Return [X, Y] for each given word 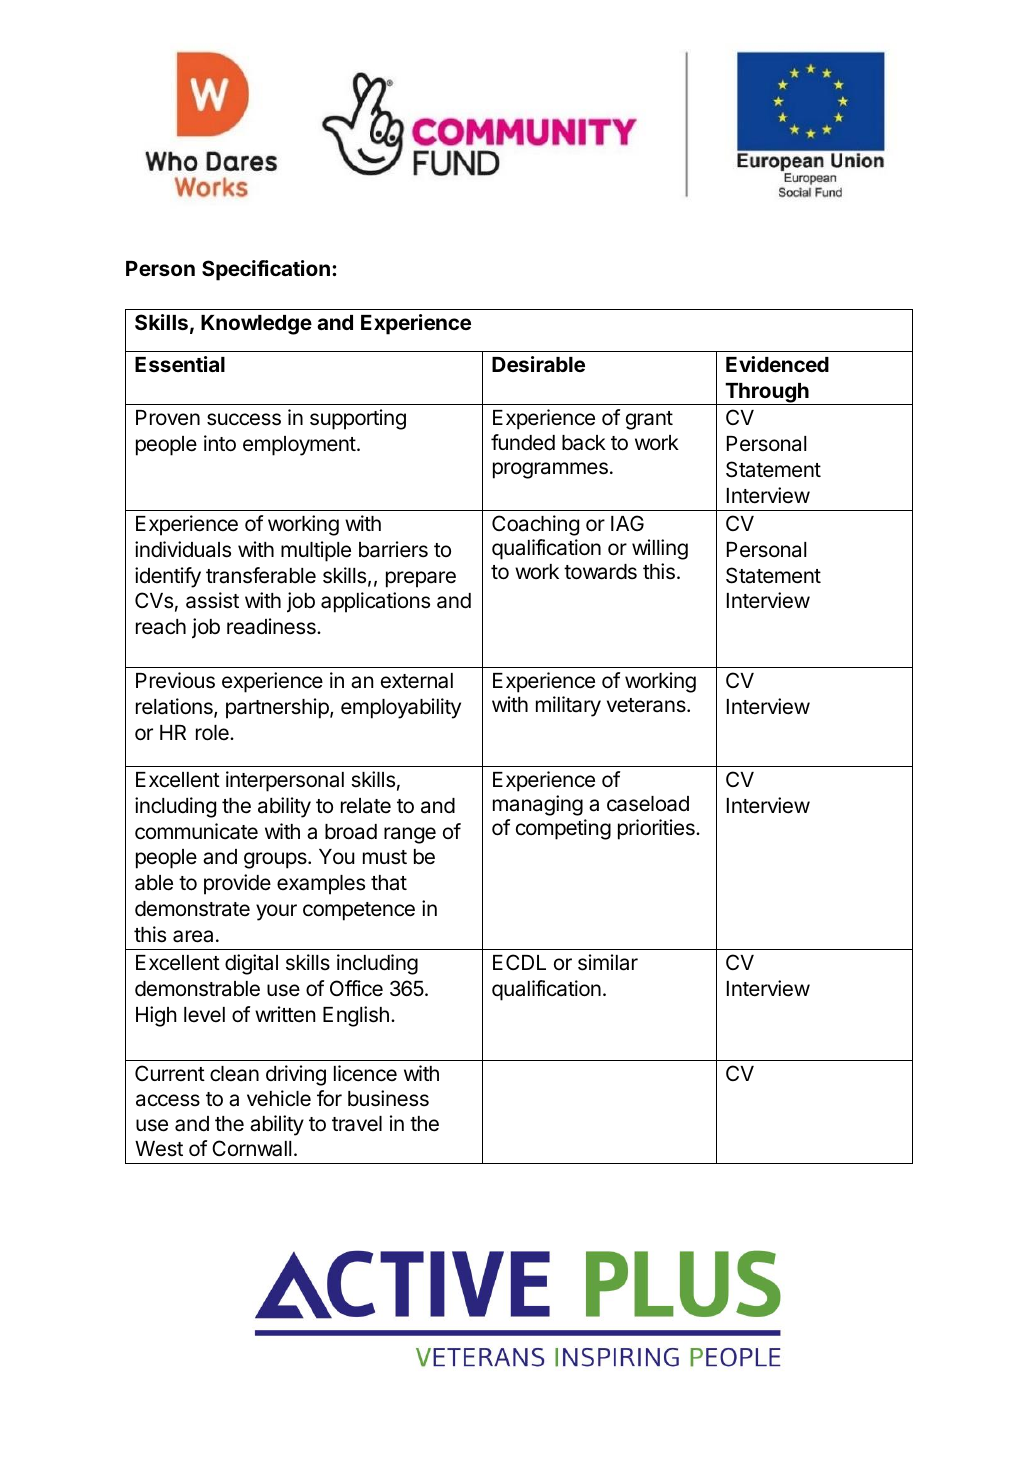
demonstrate [192, 909]
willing [660, 549]
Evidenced [777, 364]
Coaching [535, 525]
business [388, 1098]
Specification [266, 270]
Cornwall [251, 1148]
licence [365, 1073]
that [389, 883]
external [417, 681]
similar [608, 962]
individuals [183, 549]
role [213, 733]
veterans [647, 705]
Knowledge [256, 325]
